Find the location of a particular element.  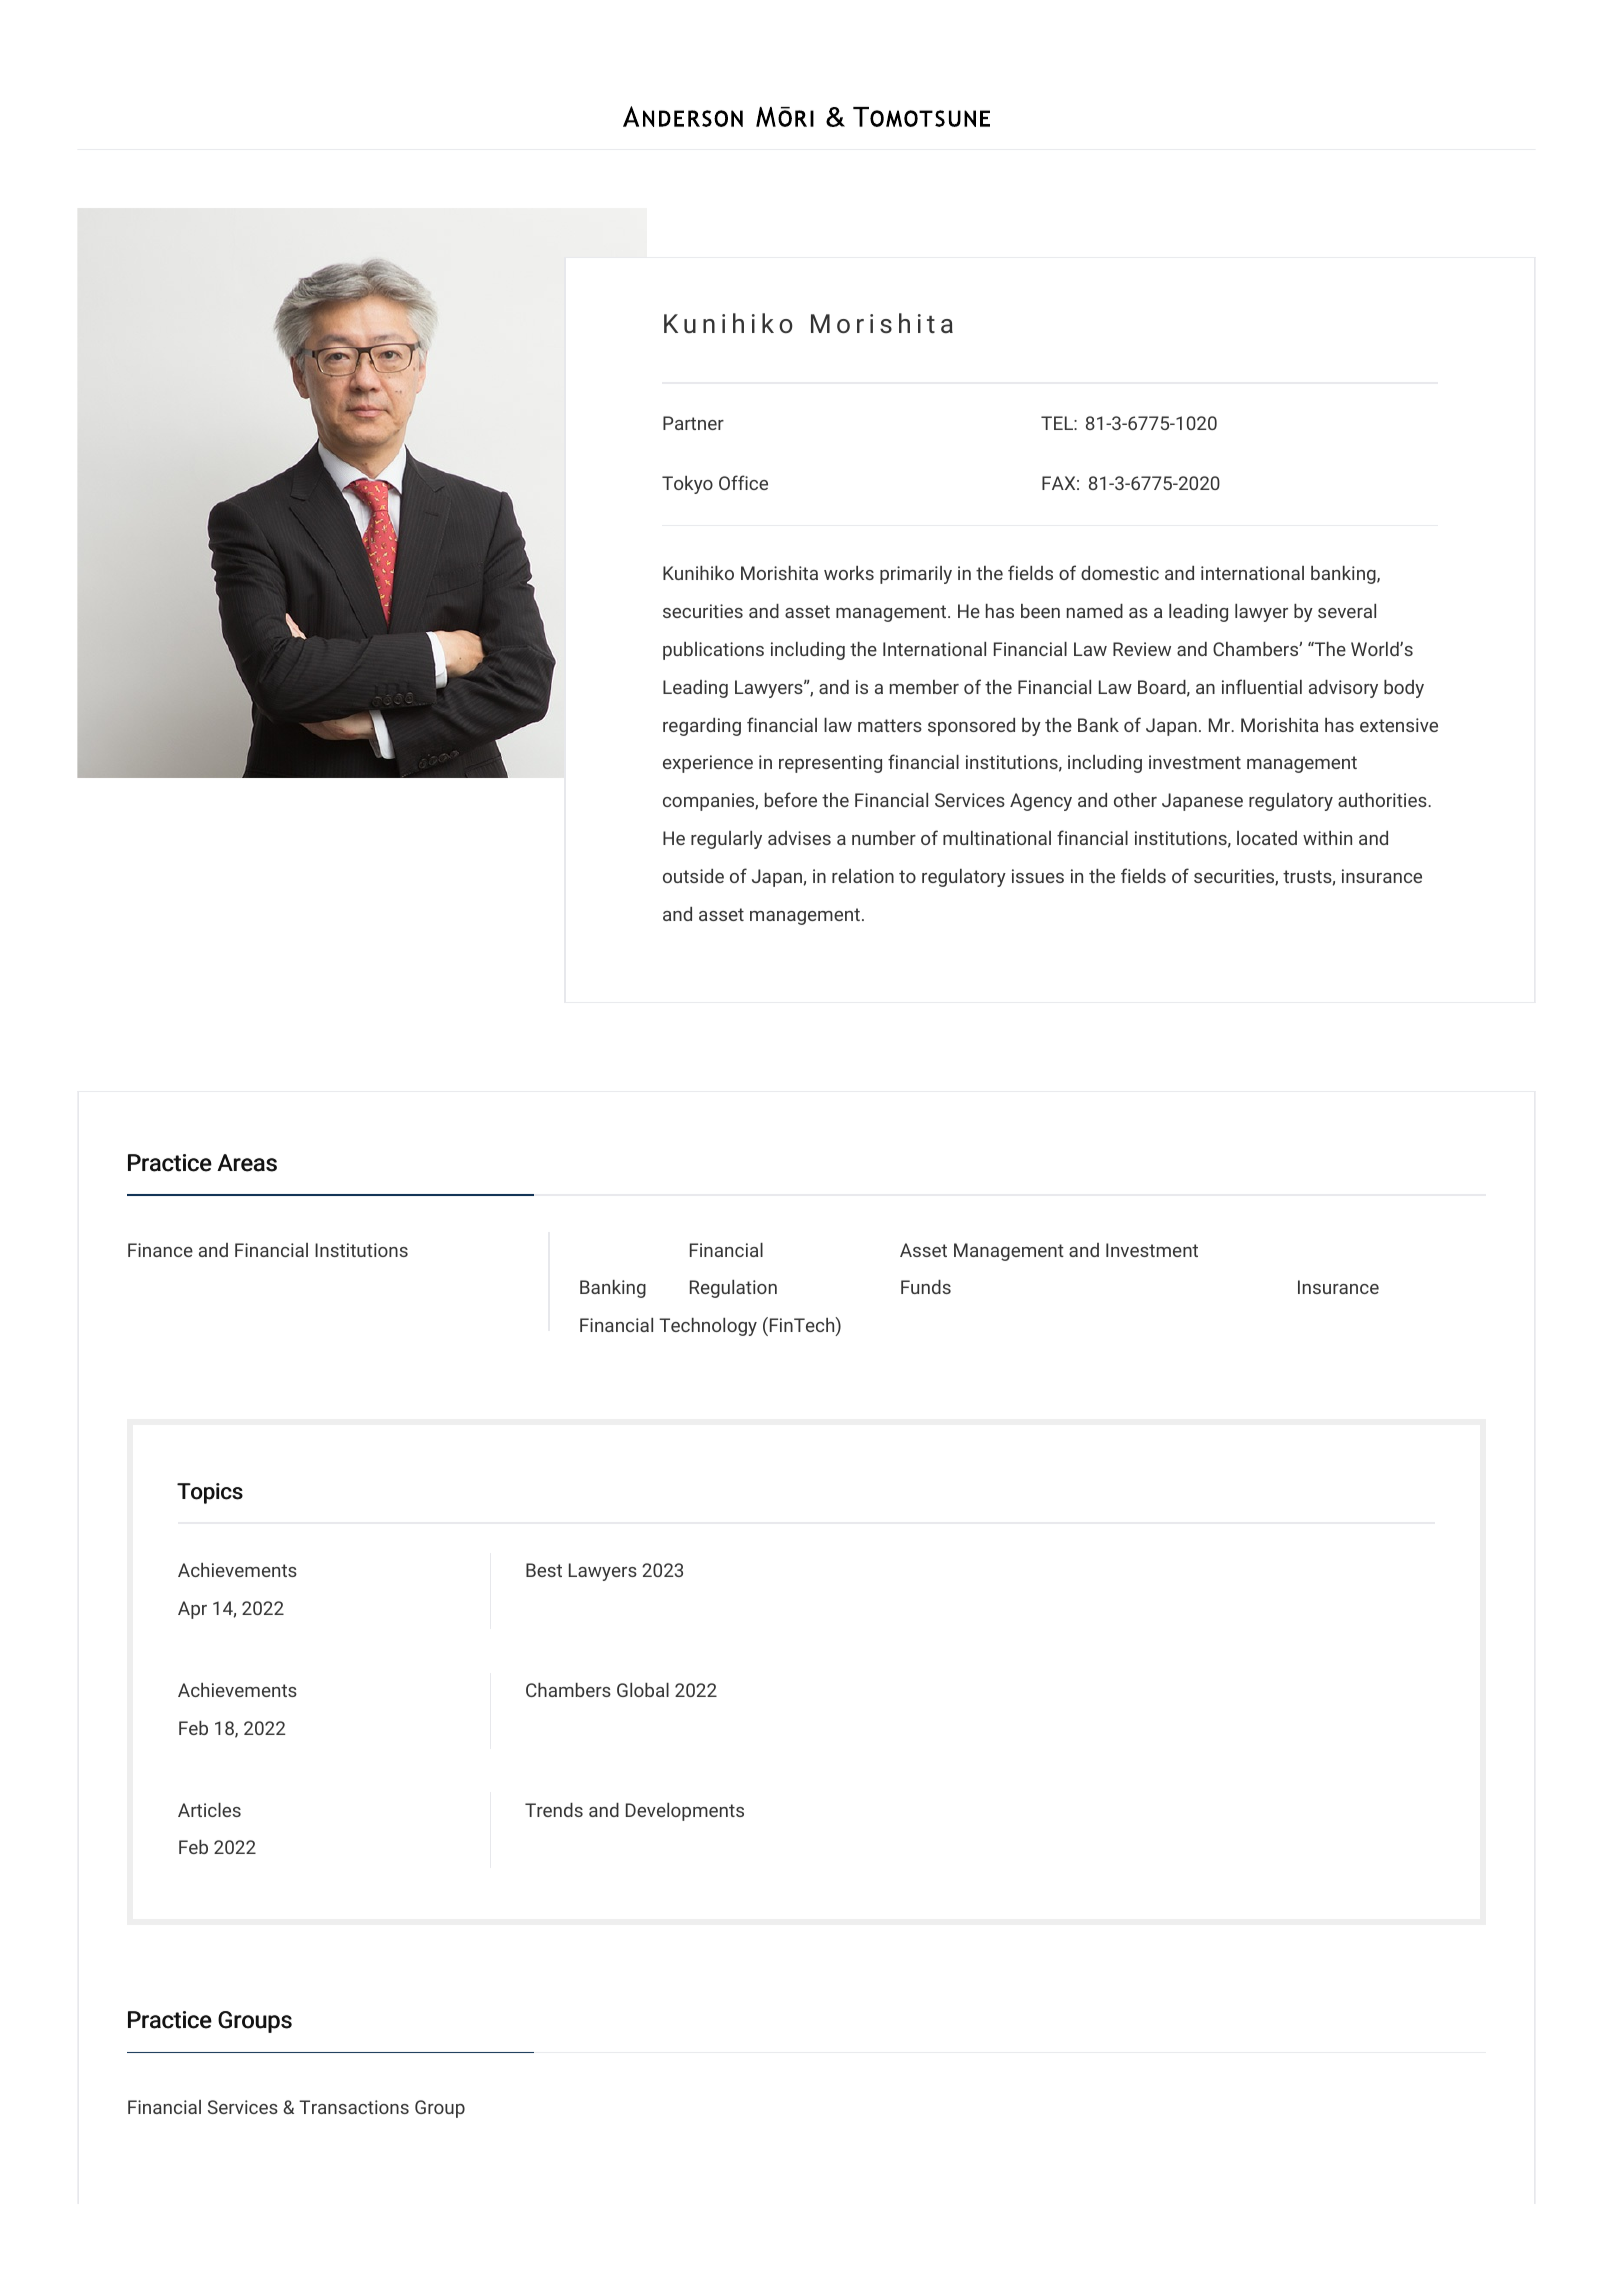

Best is located at coordinates (544, 1570).
